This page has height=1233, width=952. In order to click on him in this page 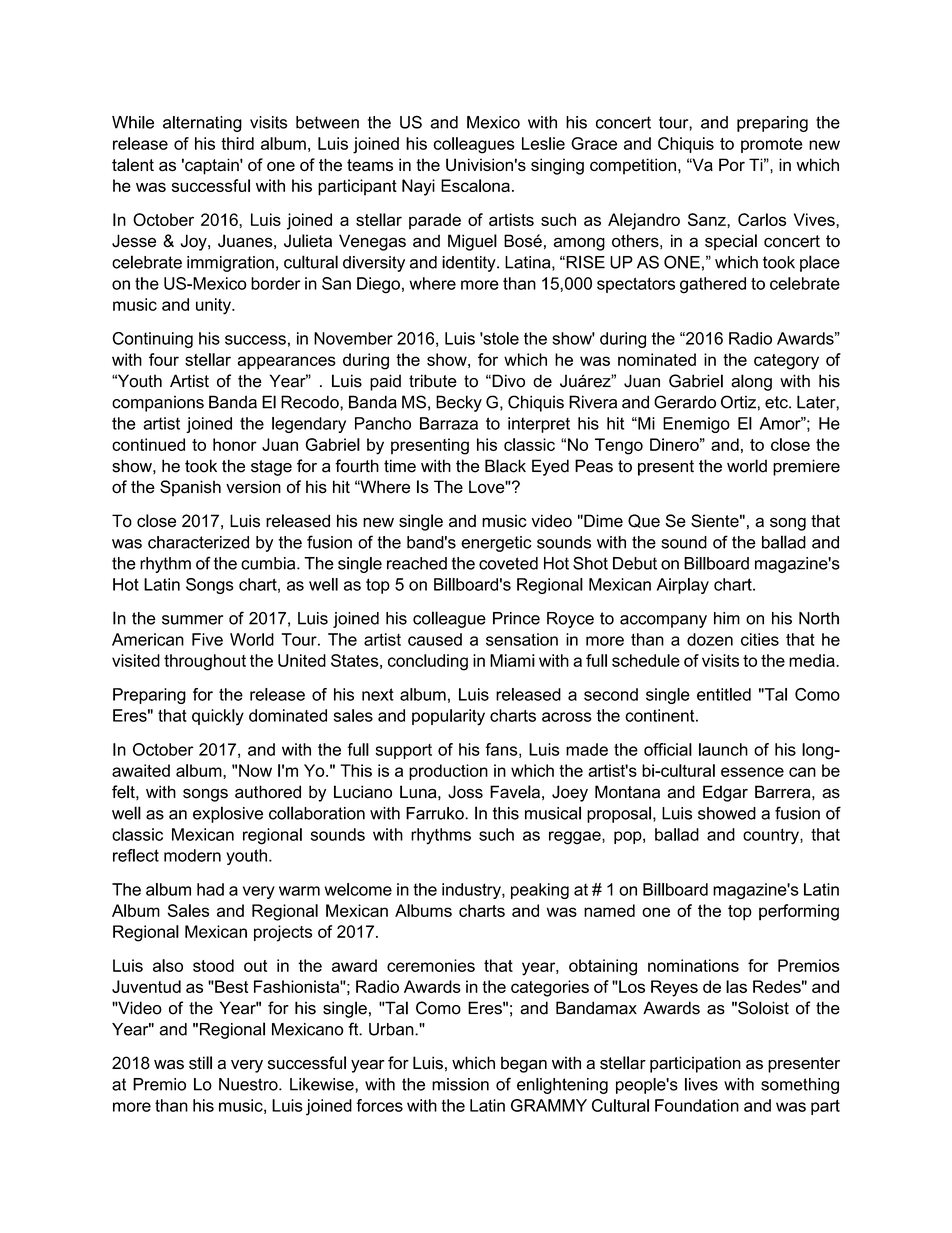, I will do `click(727, 618)`.
